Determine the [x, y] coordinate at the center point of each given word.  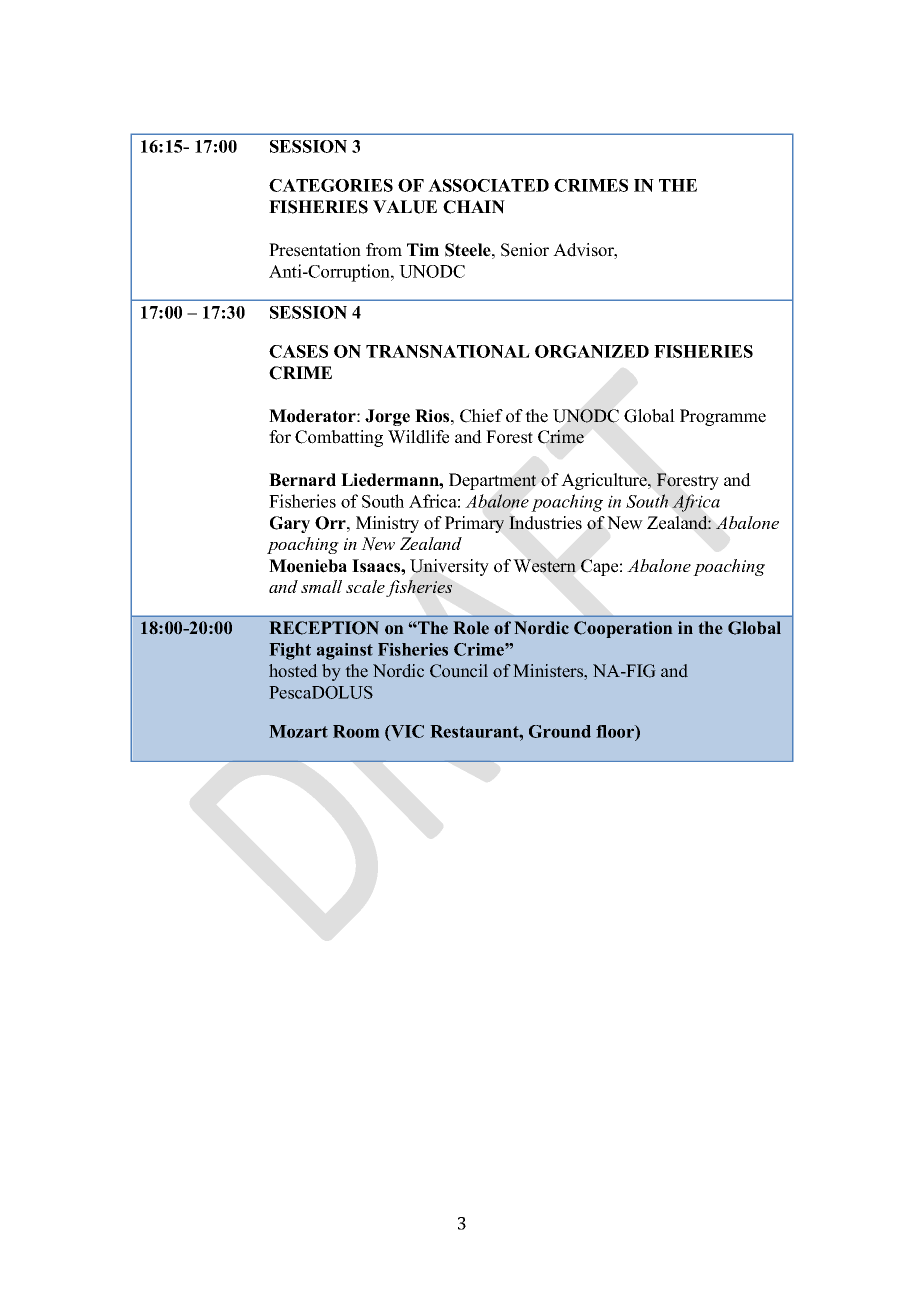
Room [356, 731]
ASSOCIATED [488, 185]
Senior [525, 250]
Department [492, 481]
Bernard [302, 480]
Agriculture [605, 481]
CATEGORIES [331, 185]
